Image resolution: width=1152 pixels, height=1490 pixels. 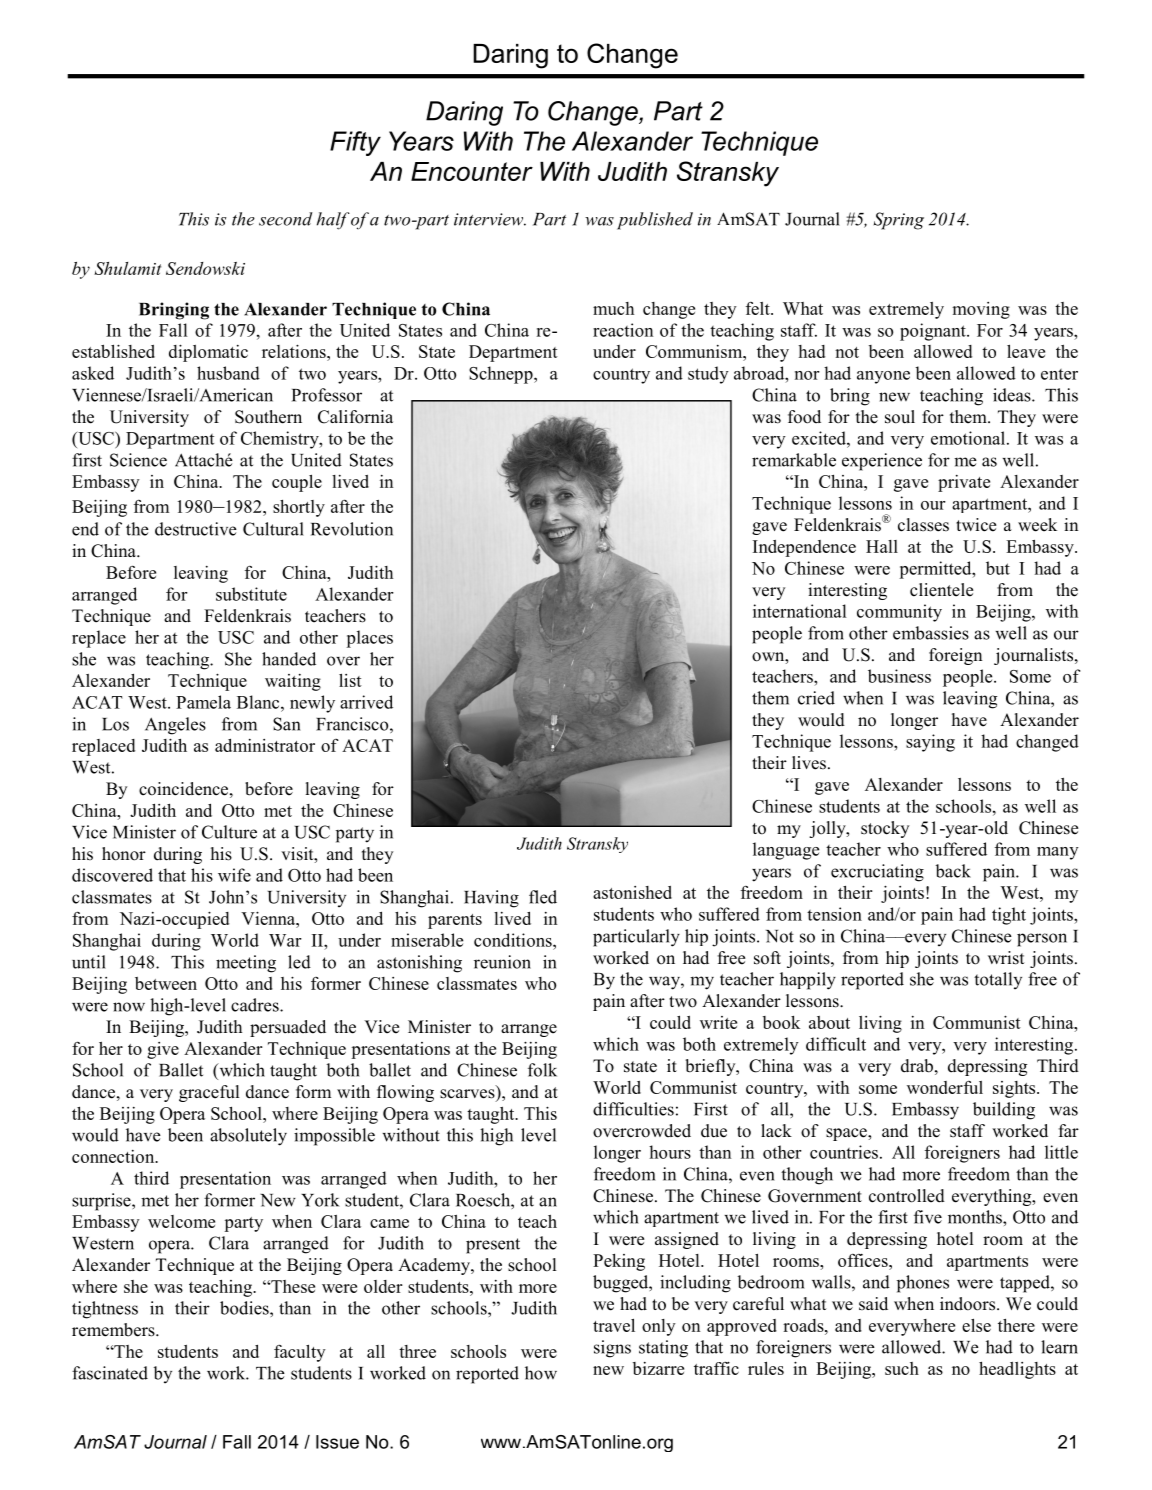 I want to click on Culture, so click(x=229, y=832).
